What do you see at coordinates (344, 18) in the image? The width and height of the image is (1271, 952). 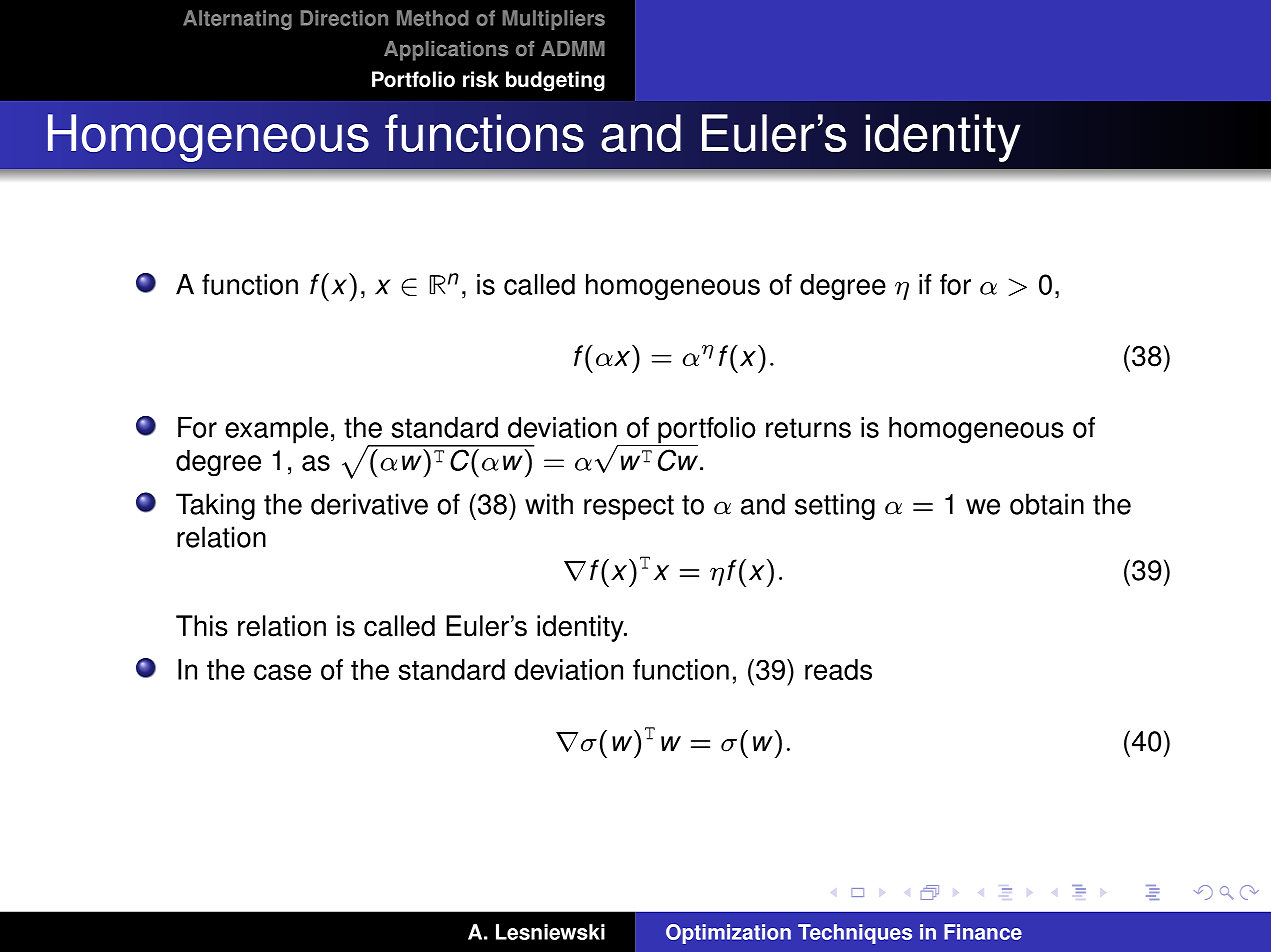 I see `Direction` at bounding box center [344, 18].
